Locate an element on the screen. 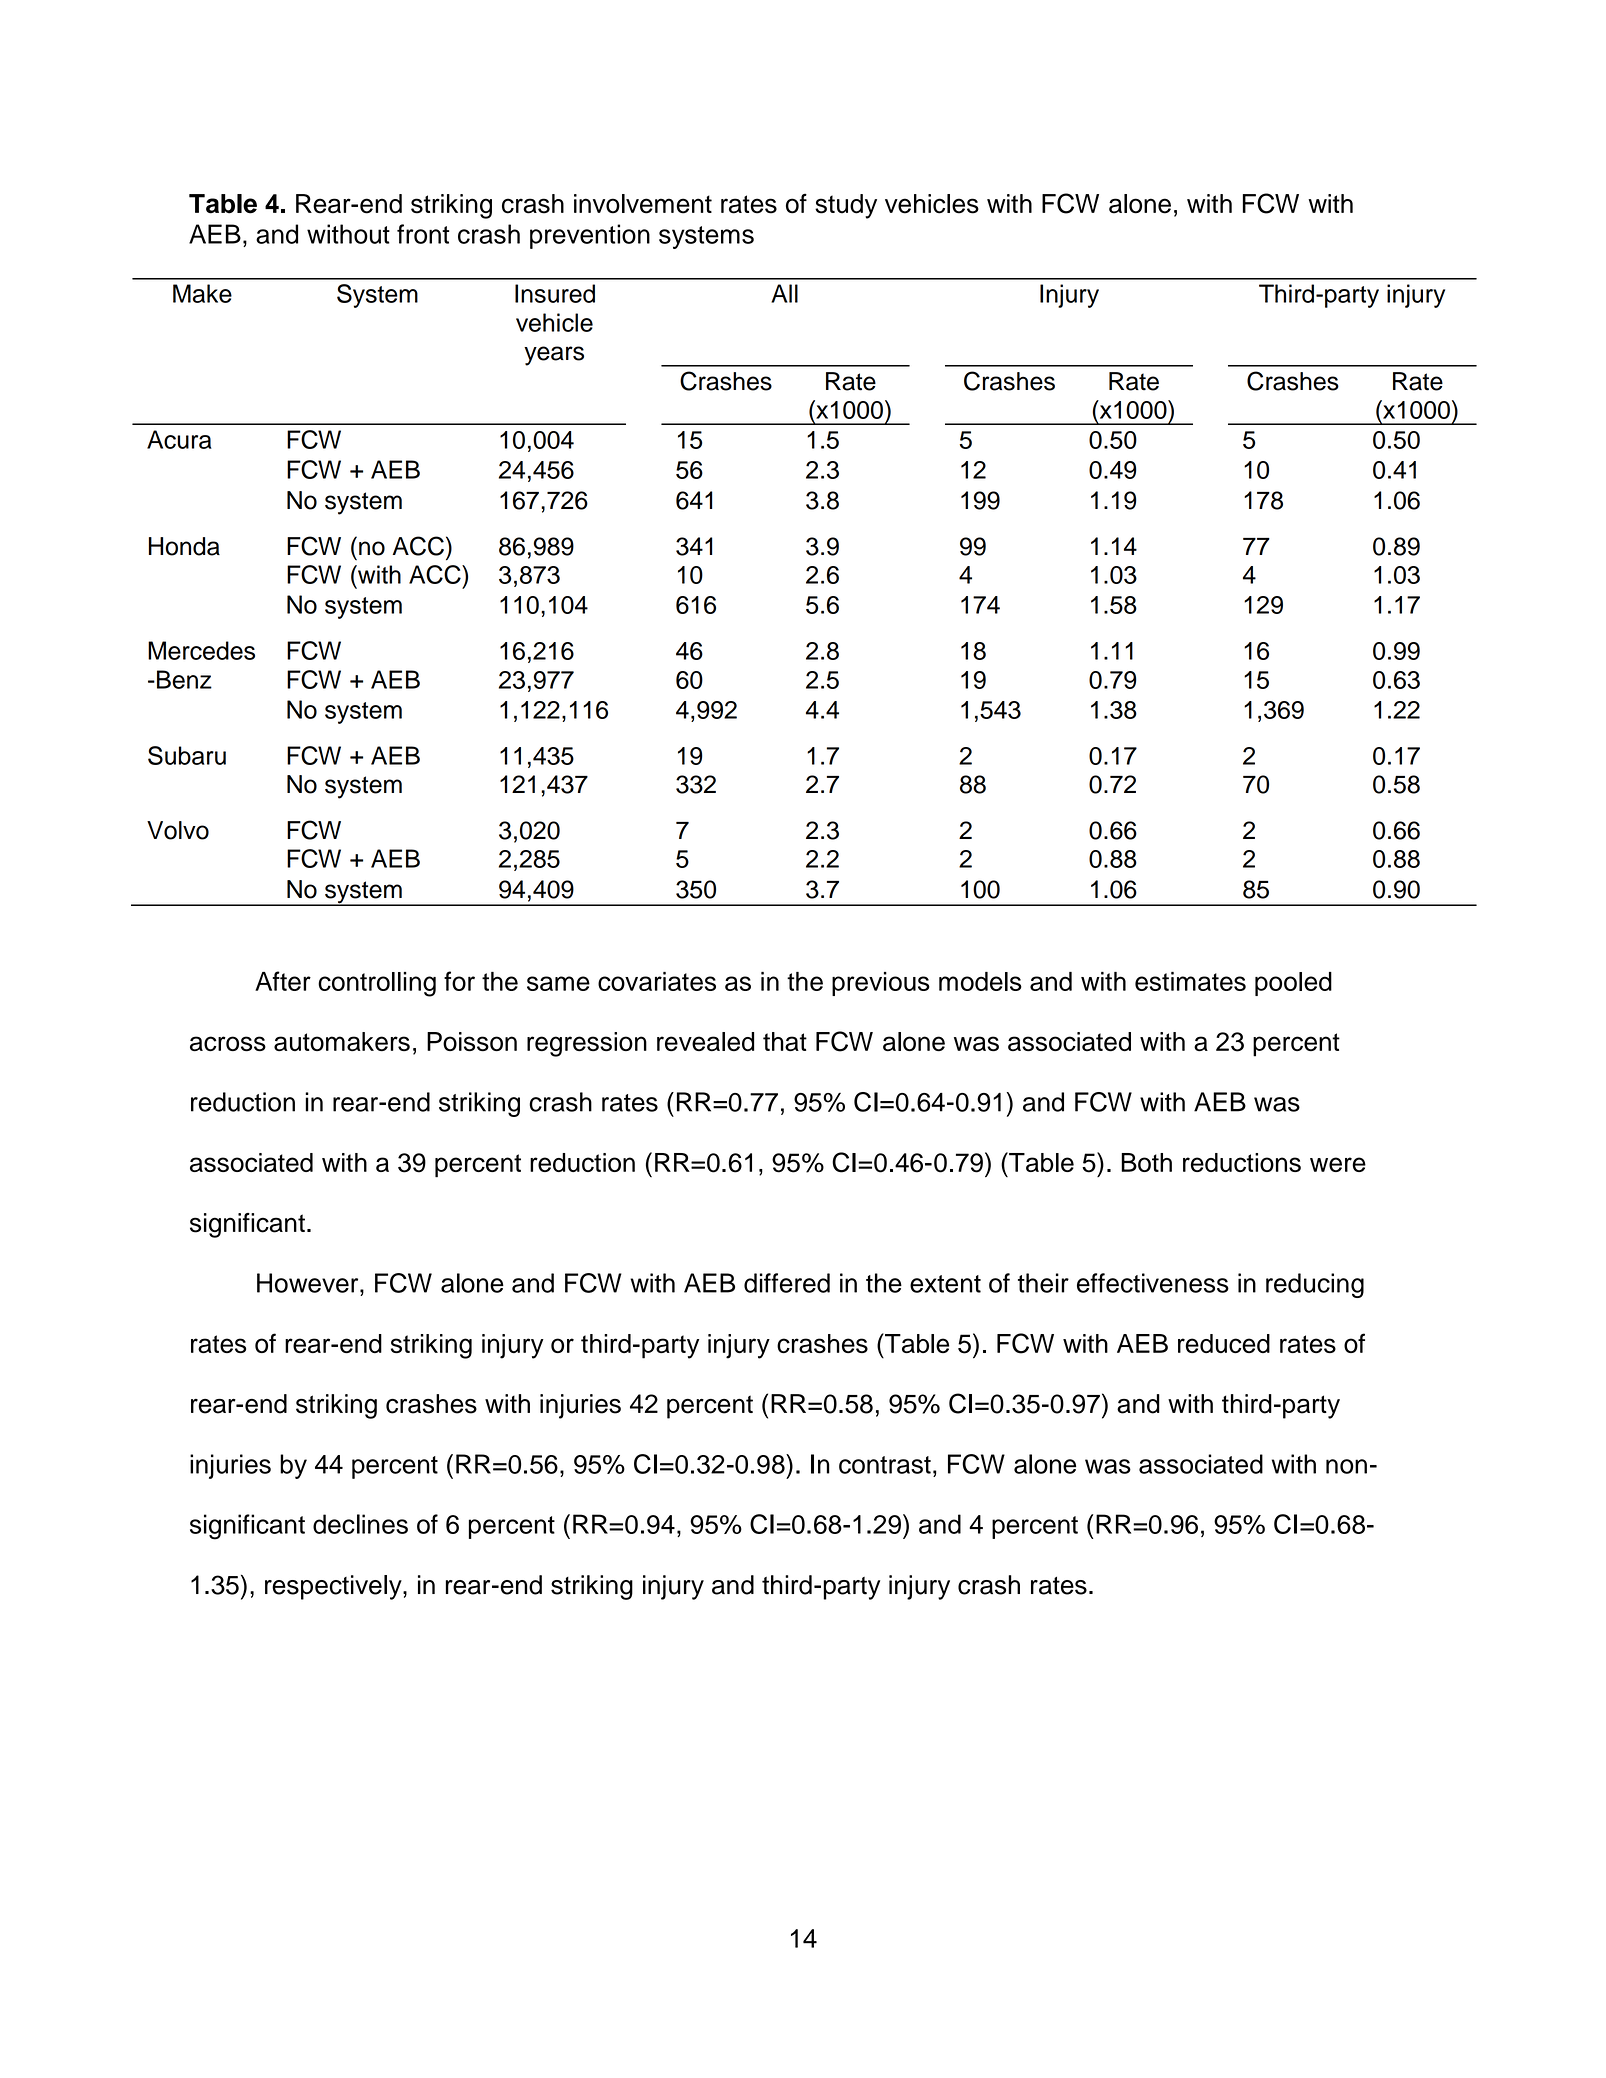 The width and height of the screenshot is (1606, 2078). study is located at coordinates (846, 206).
